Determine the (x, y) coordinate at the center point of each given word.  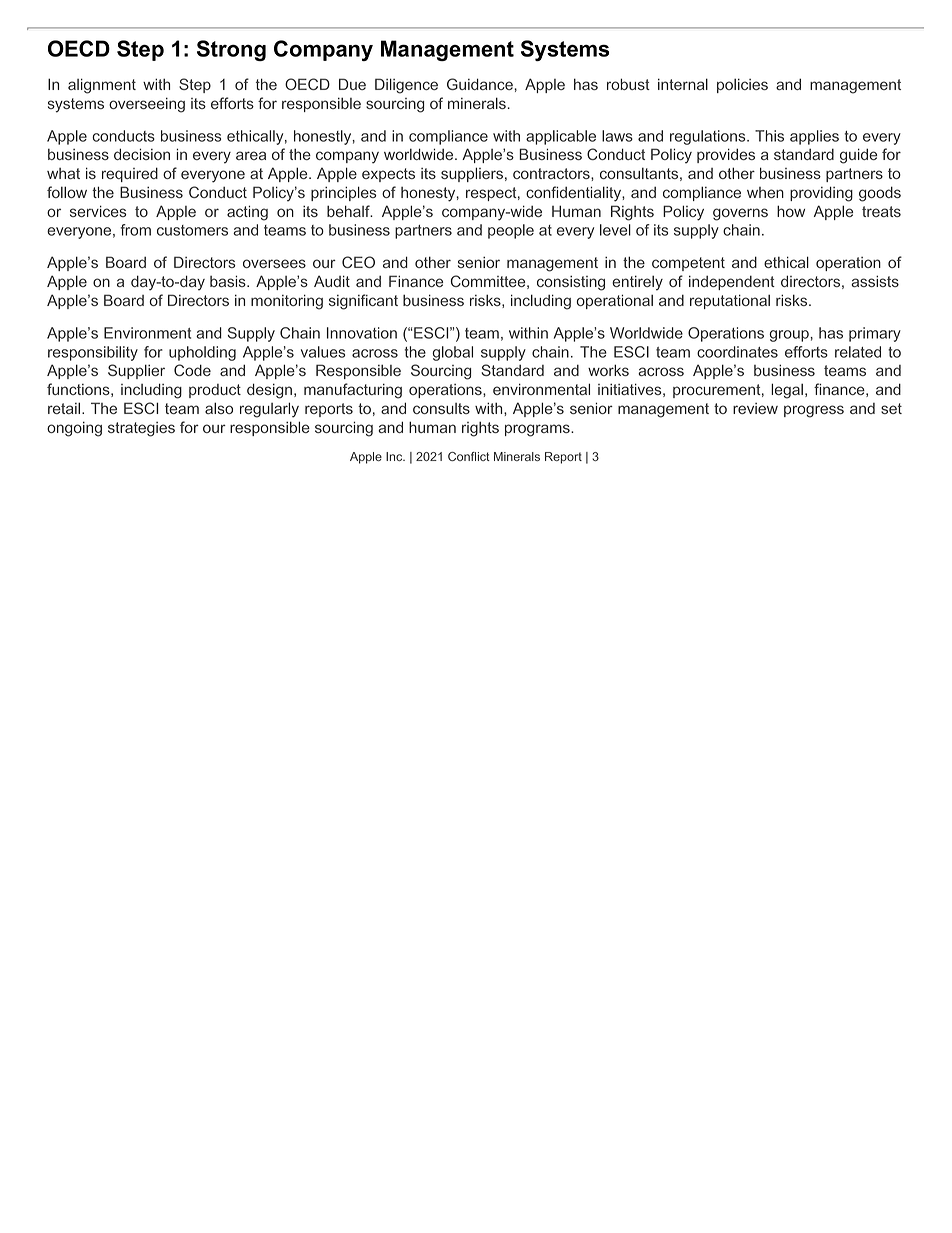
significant (363, 302)
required (130, 174)
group (790, 336)
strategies (141, 429)
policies (742, 85)
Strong (231, 50)
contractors (552, 173)
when (765, 192)
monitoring (287, 302)
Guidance (481, 84)
